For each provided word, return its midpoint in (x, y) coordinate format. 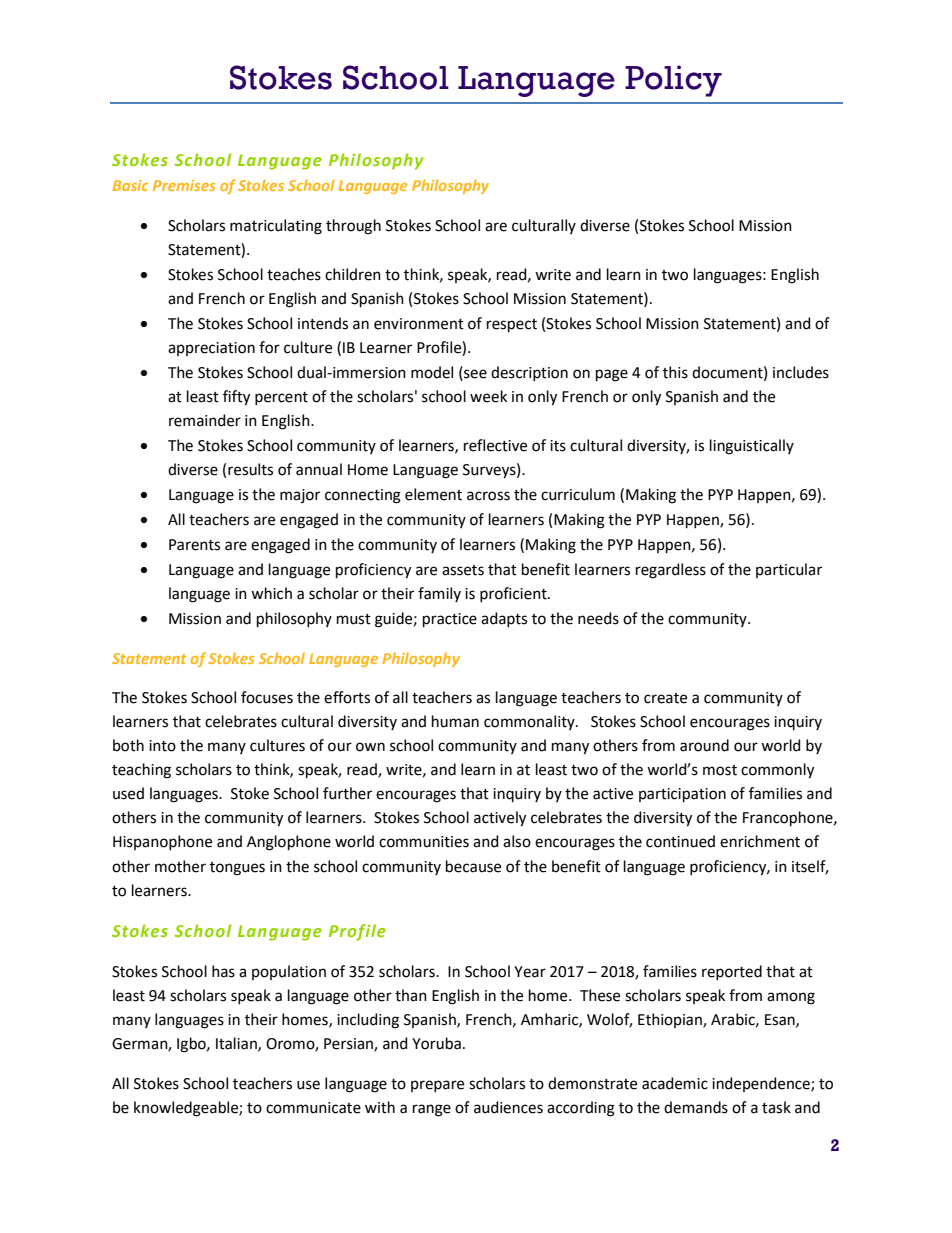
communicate (313, 1108)
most (720, 770)
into (162, 746)
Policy (673, 81)
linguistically (752, 447)
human (455, 721)
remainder (205, 420)
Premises (184, 185)
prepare (437, 1086)
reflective (495, 445)
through (353, 227)
